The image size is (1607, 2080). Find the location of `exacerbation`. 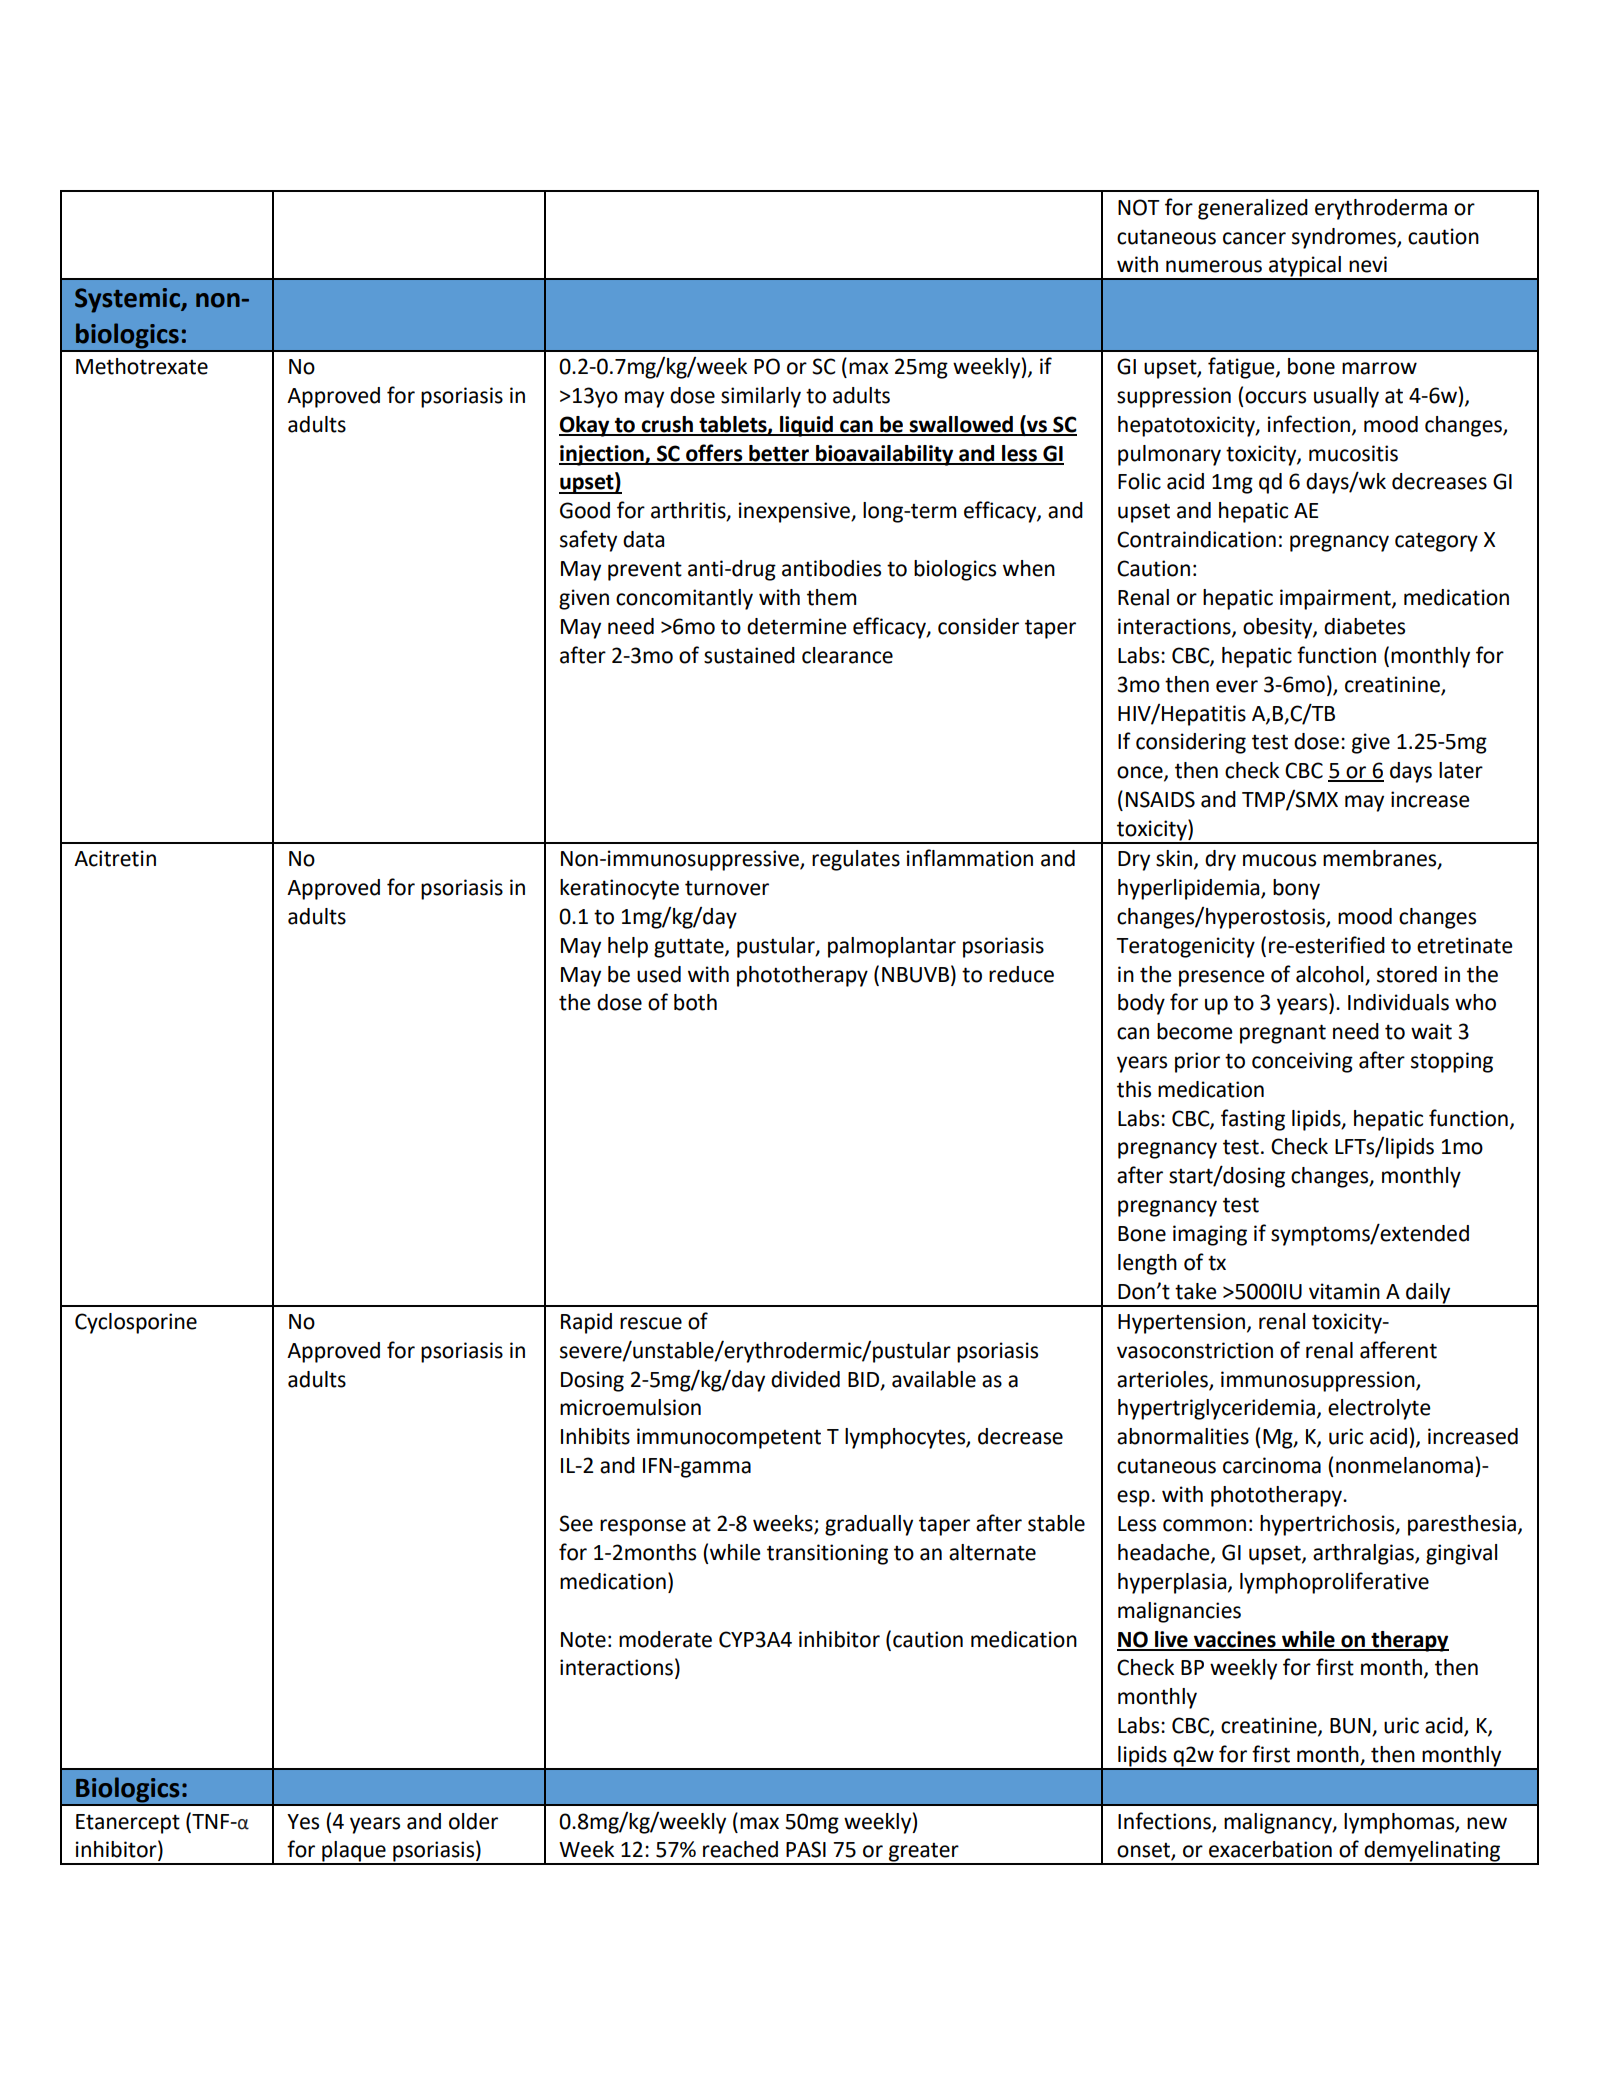

exacerbation is located at coordinates (1270, 1849).
